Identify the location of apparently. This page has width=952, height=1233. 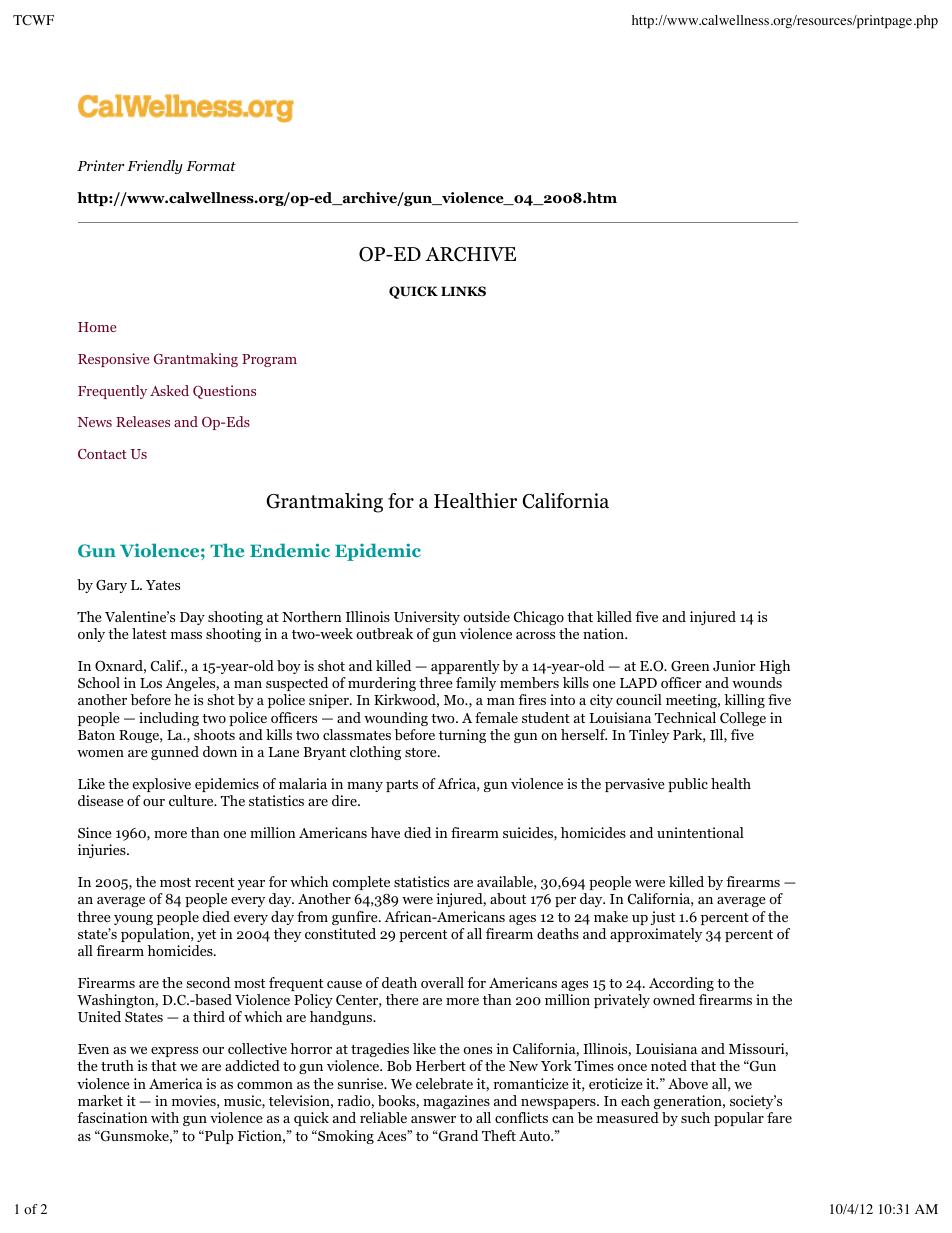
(465, 667).
